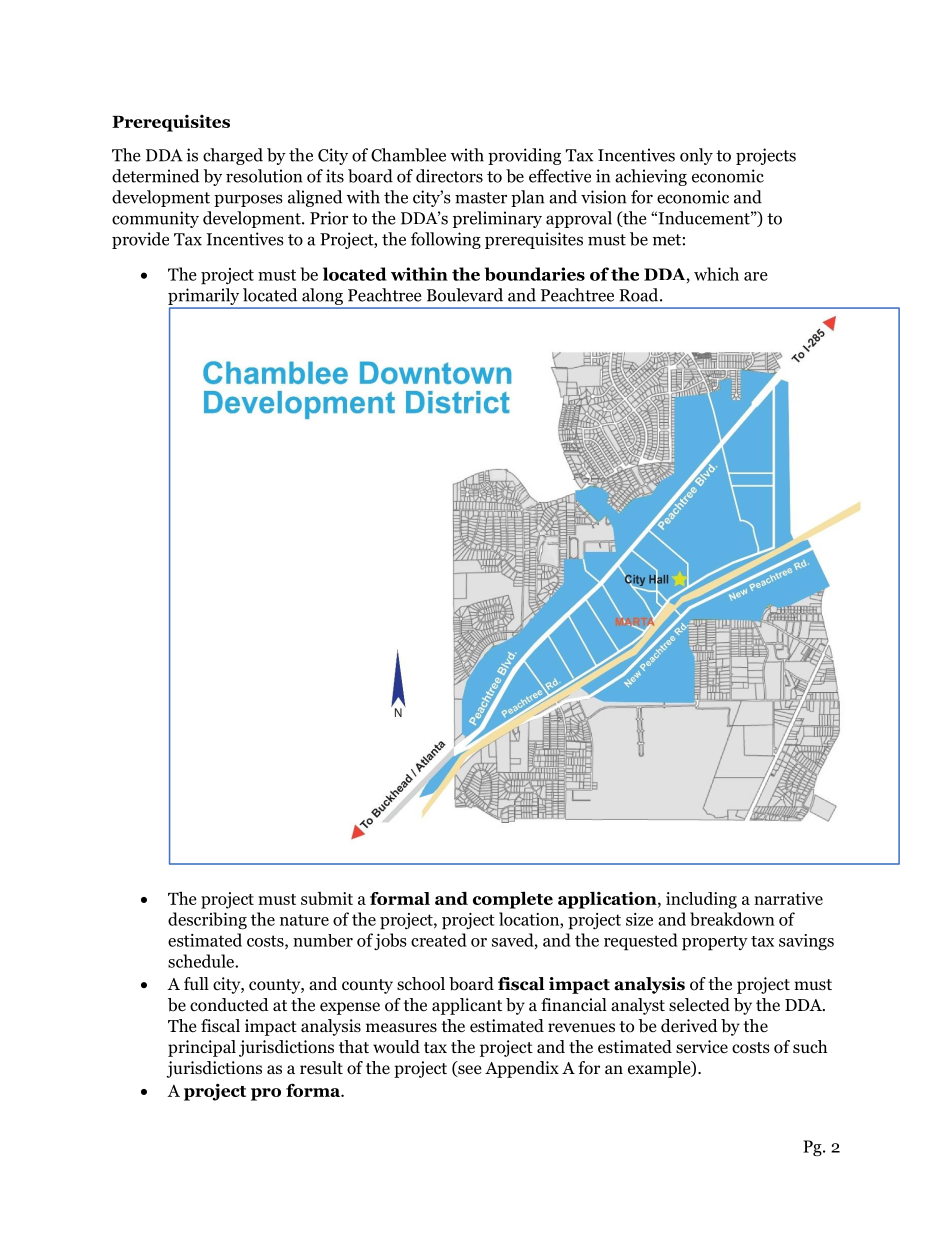 Image resolution: width=952 pixels, height=1233 pixels. I want to click on complete, so click(513, 900).
